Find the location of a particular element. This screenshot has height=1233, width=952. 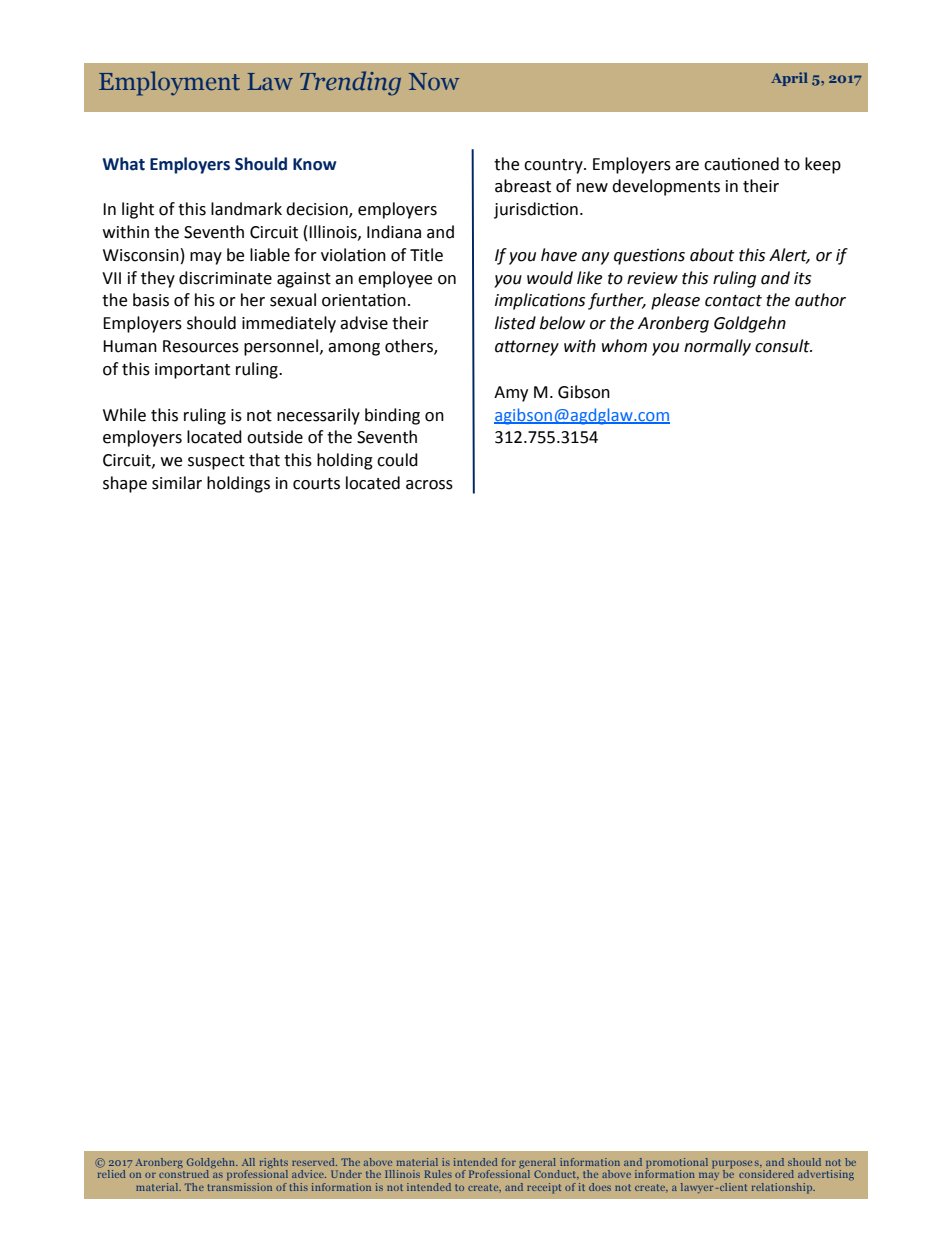

courts is located at coordinates (316, 484).
